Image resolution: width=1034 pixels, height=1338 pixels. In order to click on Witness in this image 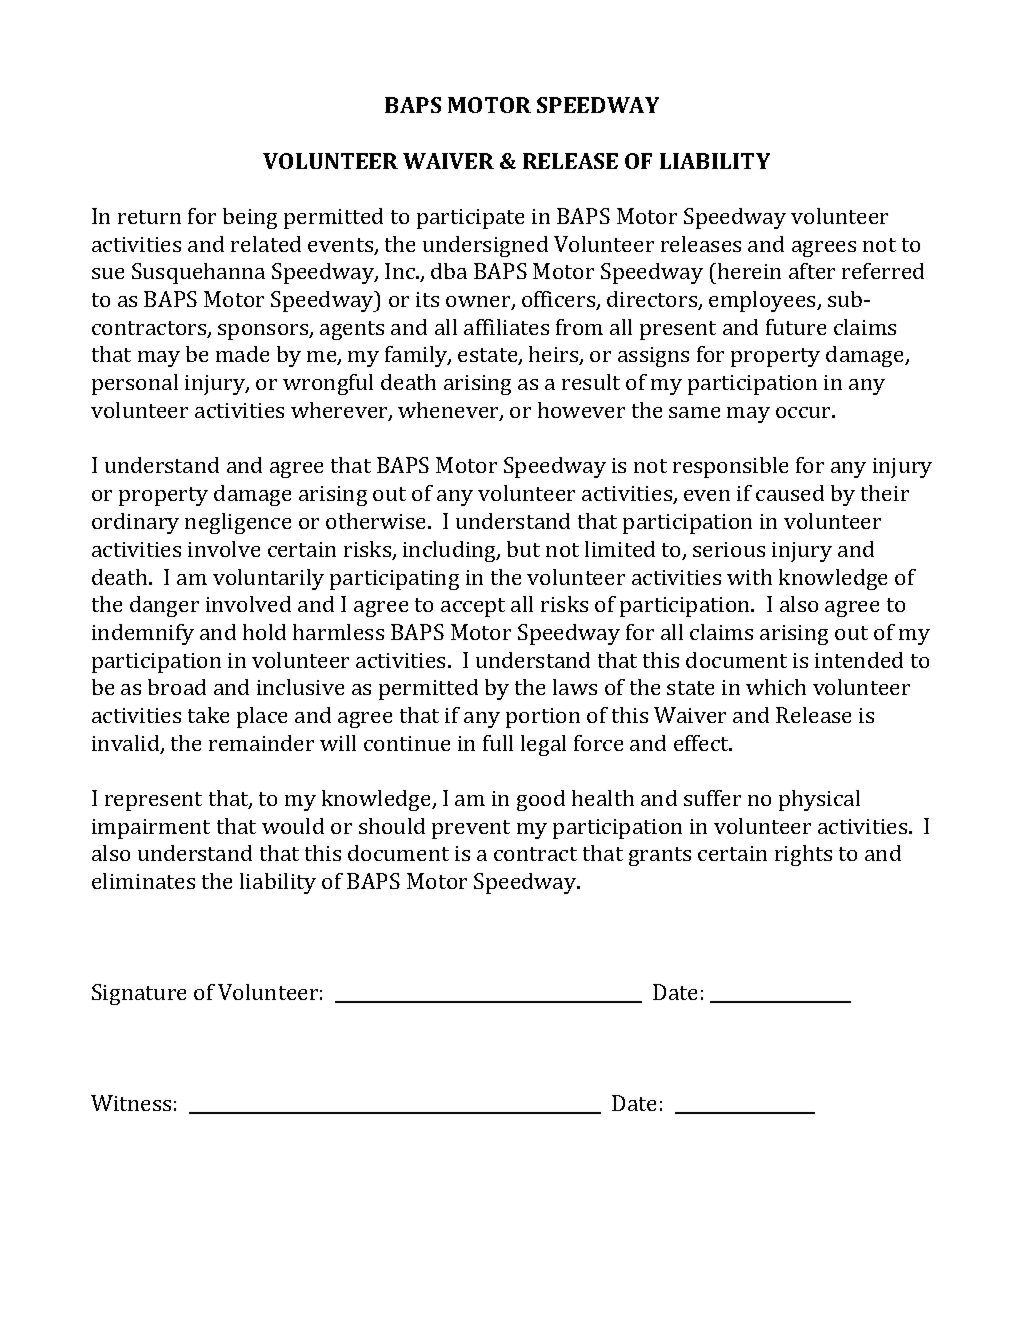, I will do `click(131, 1103)`.
